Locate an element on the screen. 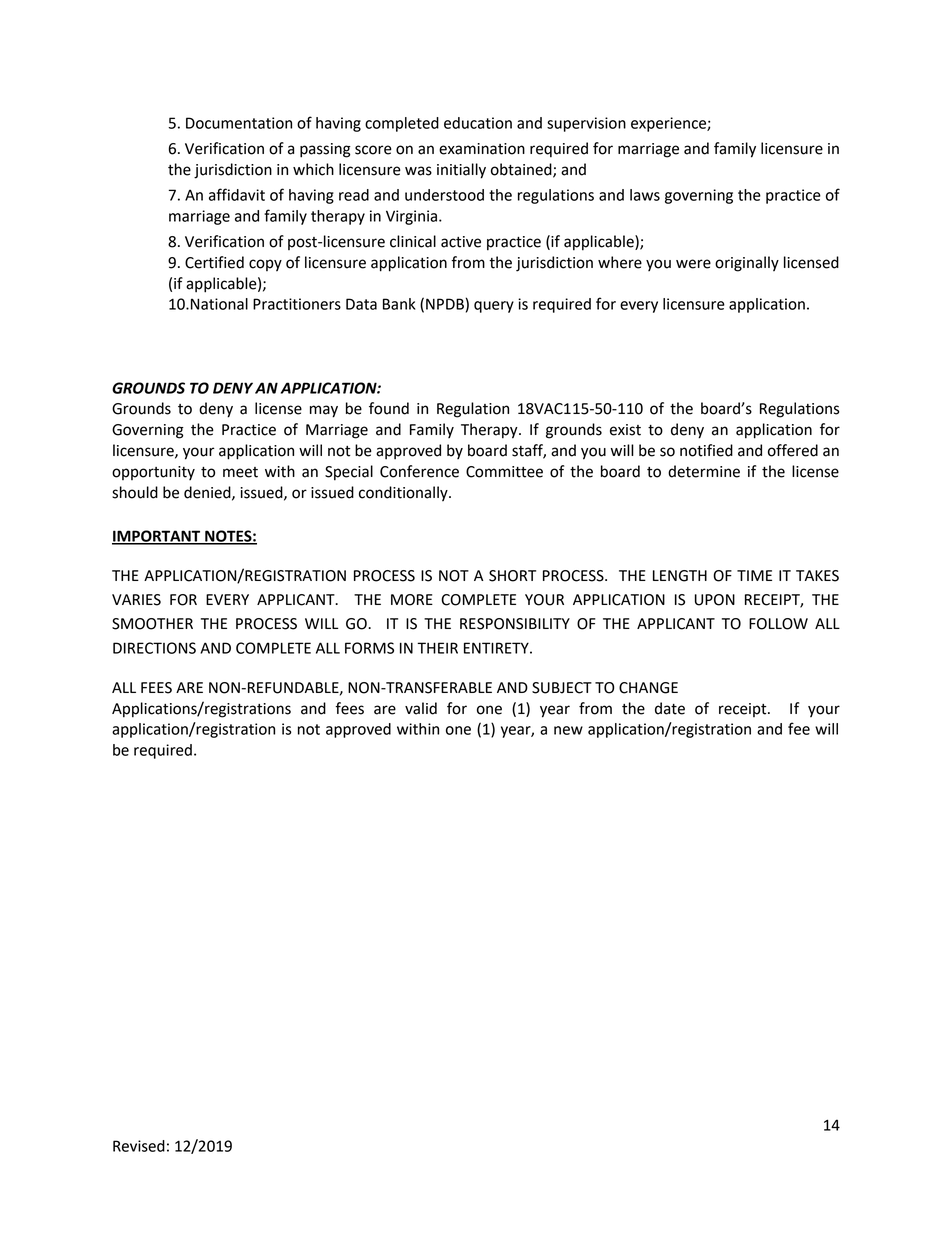 The width and height of the screenshot is (952, 1233). RESPONSIBILITY is located at coordinates (515, 624).
